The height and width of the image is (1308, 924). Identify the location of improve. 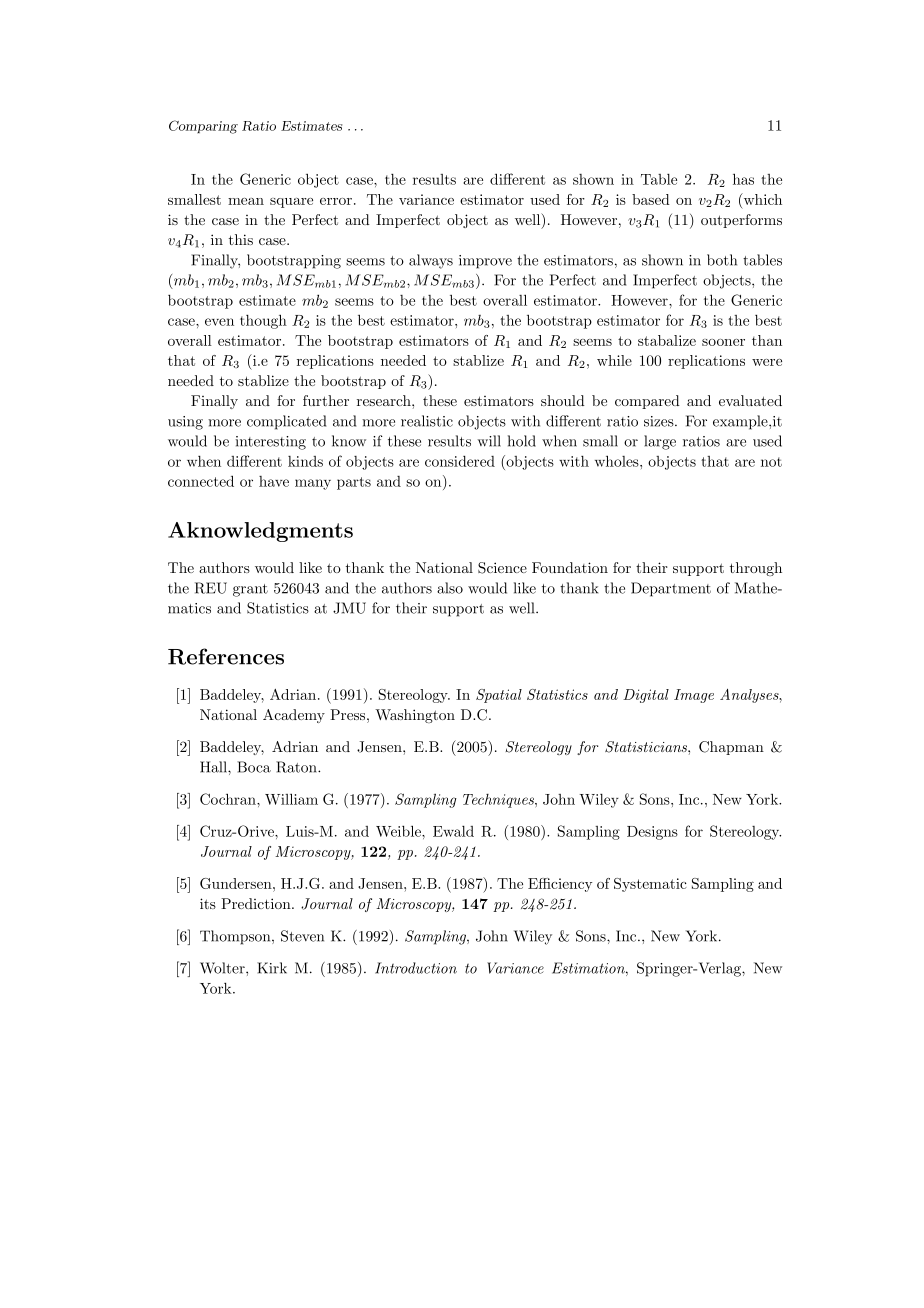
(485, 262).
